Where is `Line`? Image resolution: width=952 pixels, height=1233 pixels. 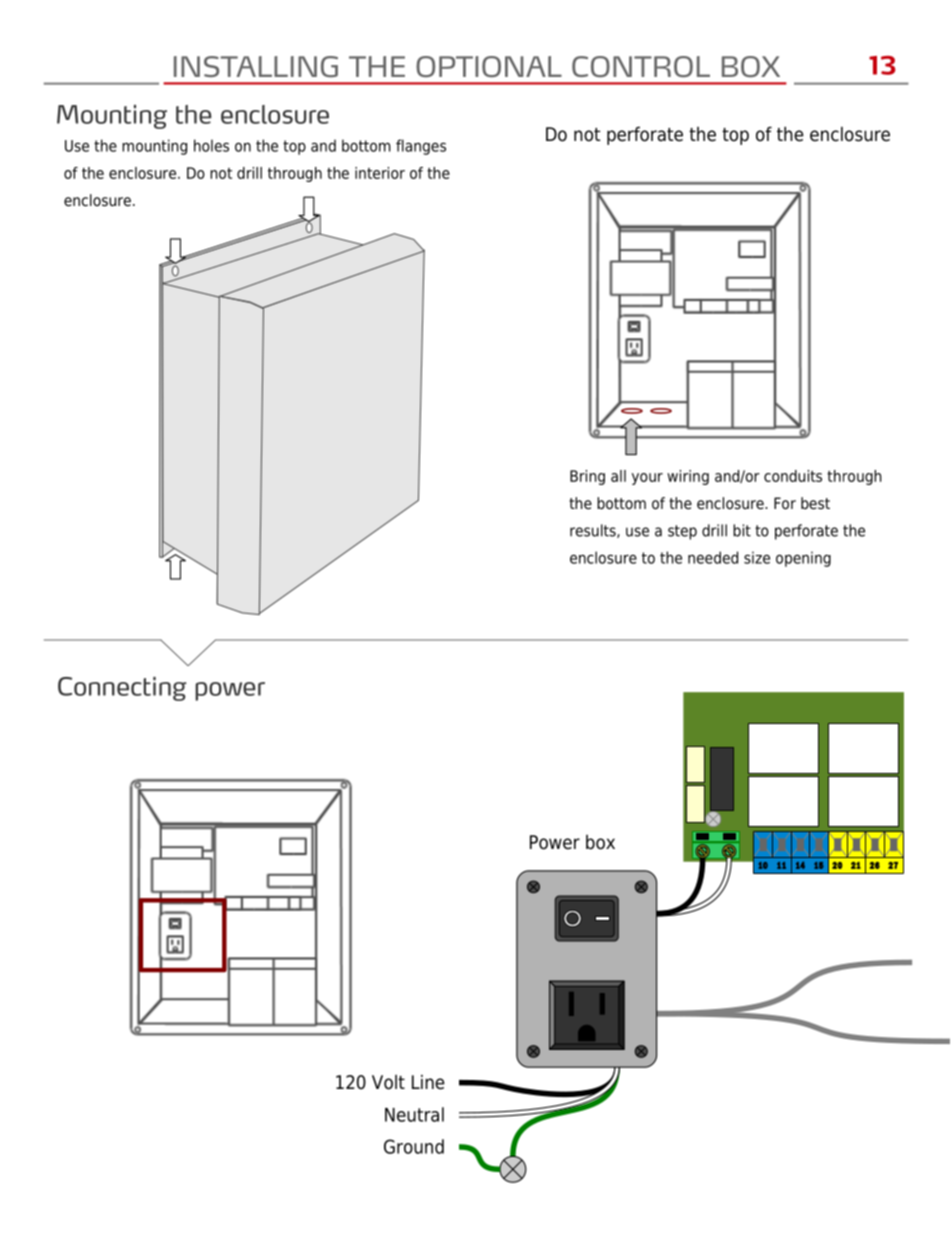 Line is located at coordinates (428, 1082).
